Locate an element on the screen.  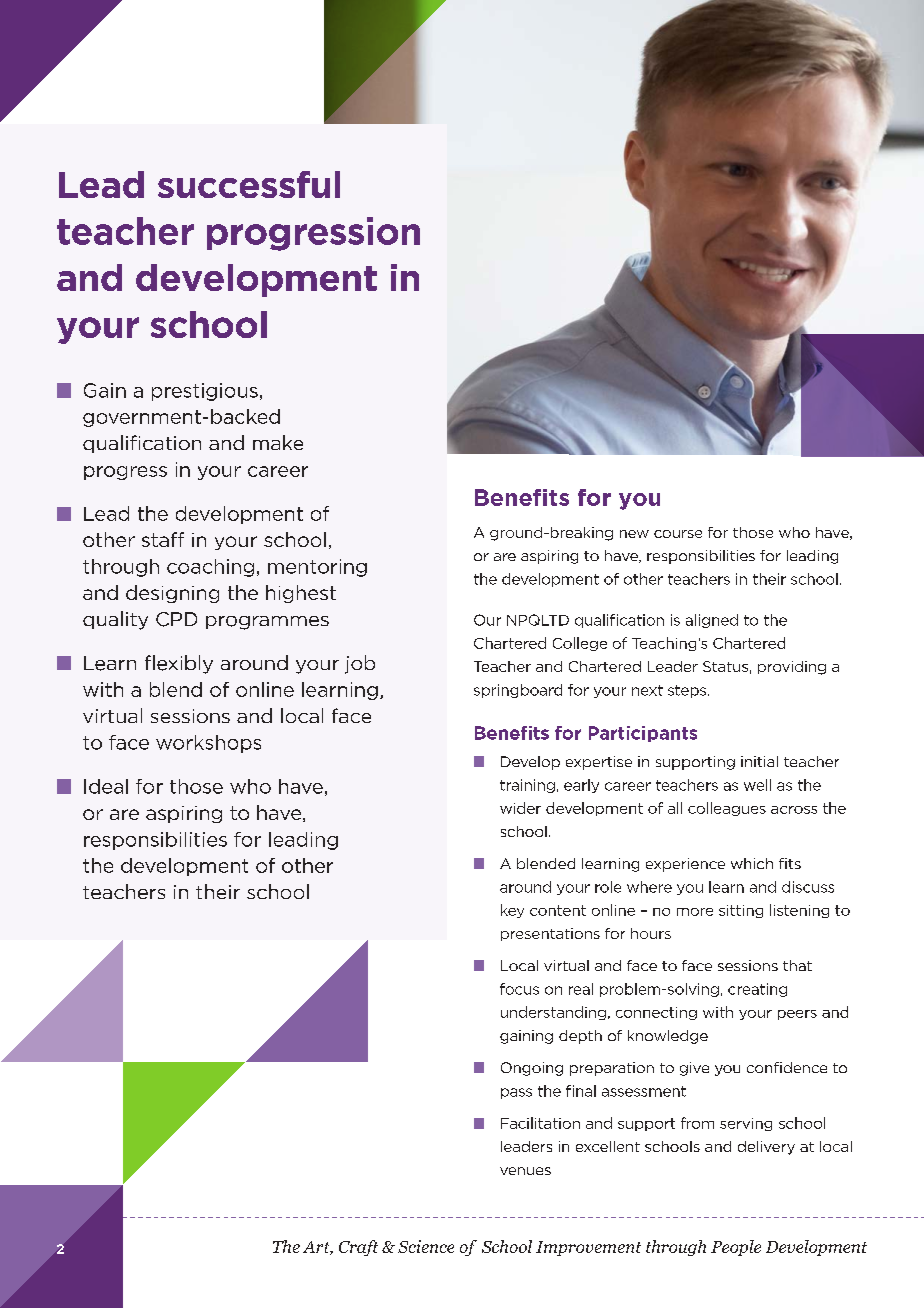
course is located at coordinates (678, 534).
